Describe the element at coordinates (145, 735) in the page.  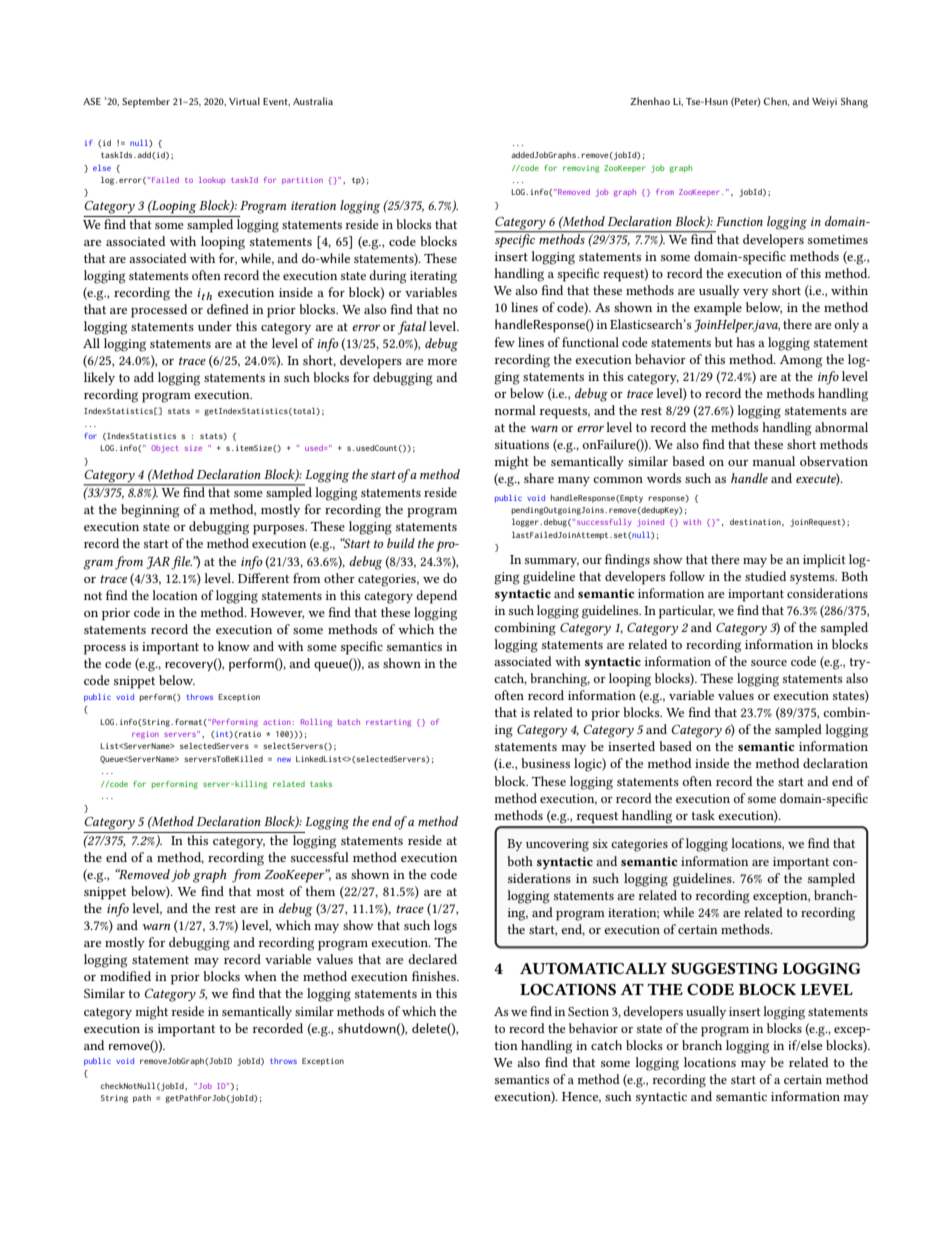
I see `region` at that location.
